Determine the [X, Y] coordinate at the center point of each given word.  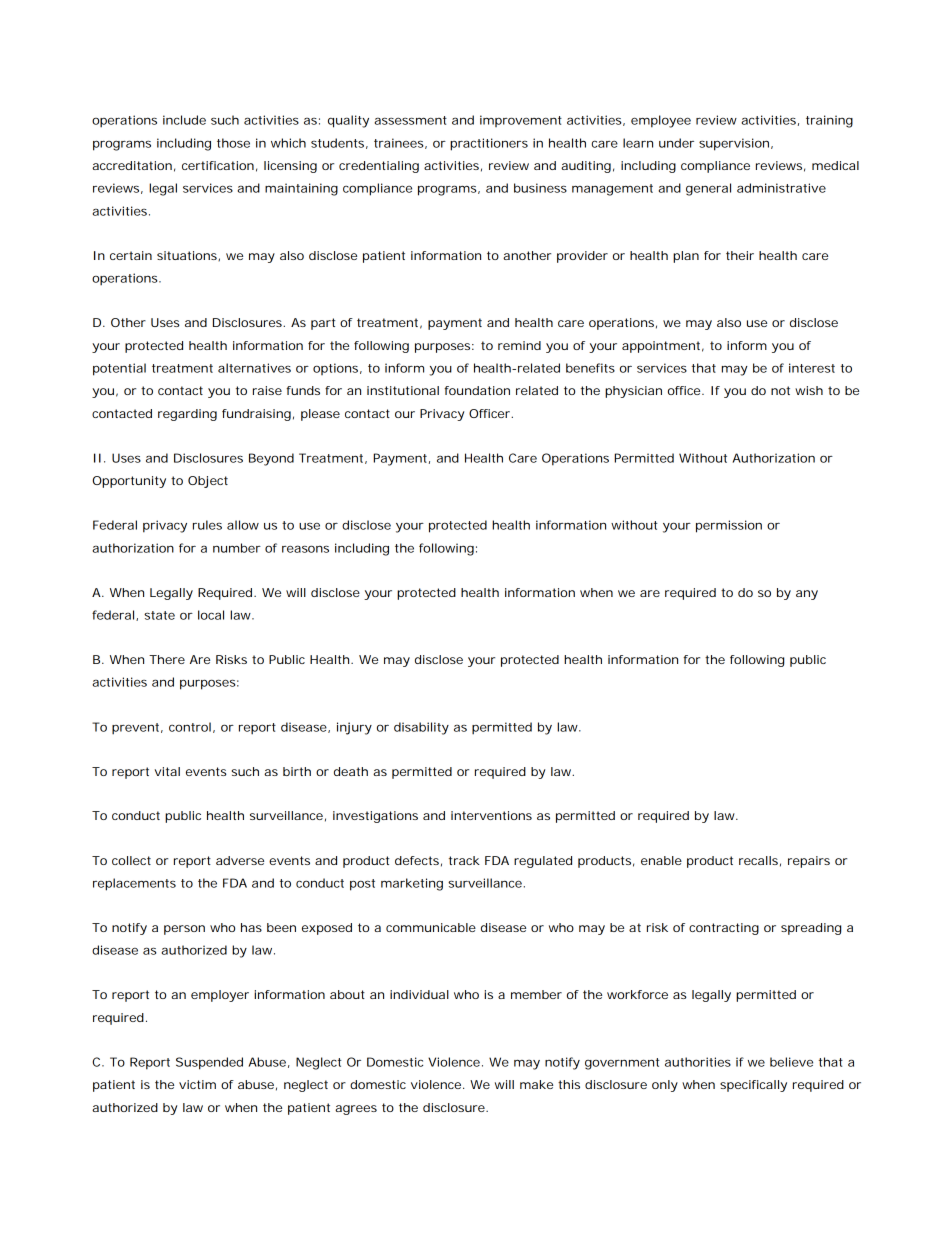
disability [421, 728]
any [807, 595]
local [211, 615]
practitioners [489, 144]
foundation [477, 390]
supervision [734, 144]
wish [809, 390]
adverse [240, 860]
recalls [758, 860]
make [536, 1084]
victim [197, 1084]
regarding [187, 415]
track [464, 860]
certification [218, 165]
